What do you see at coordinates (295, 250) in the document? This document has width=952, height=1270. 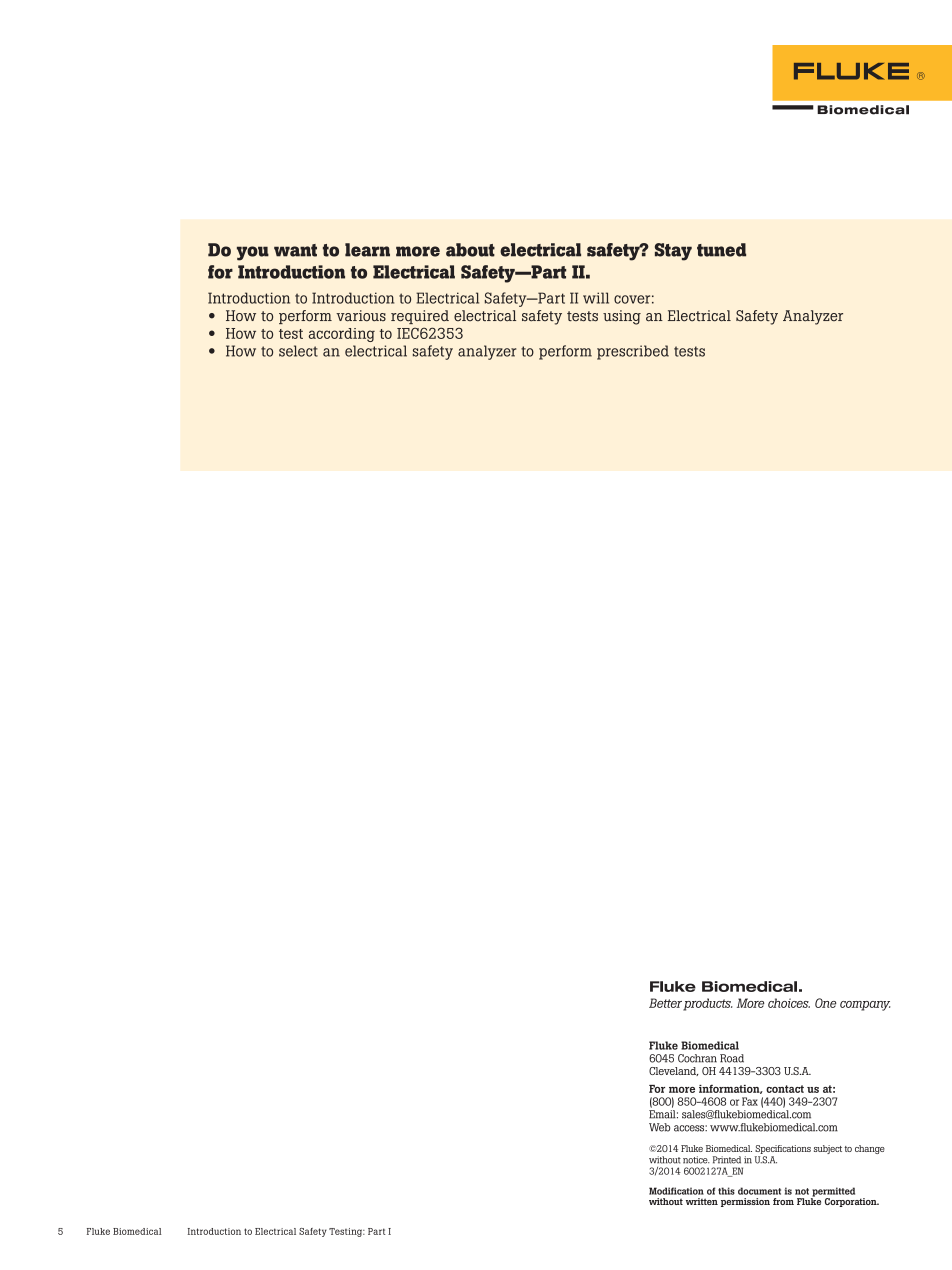 I see `want` at bounding box center [295, 250].
